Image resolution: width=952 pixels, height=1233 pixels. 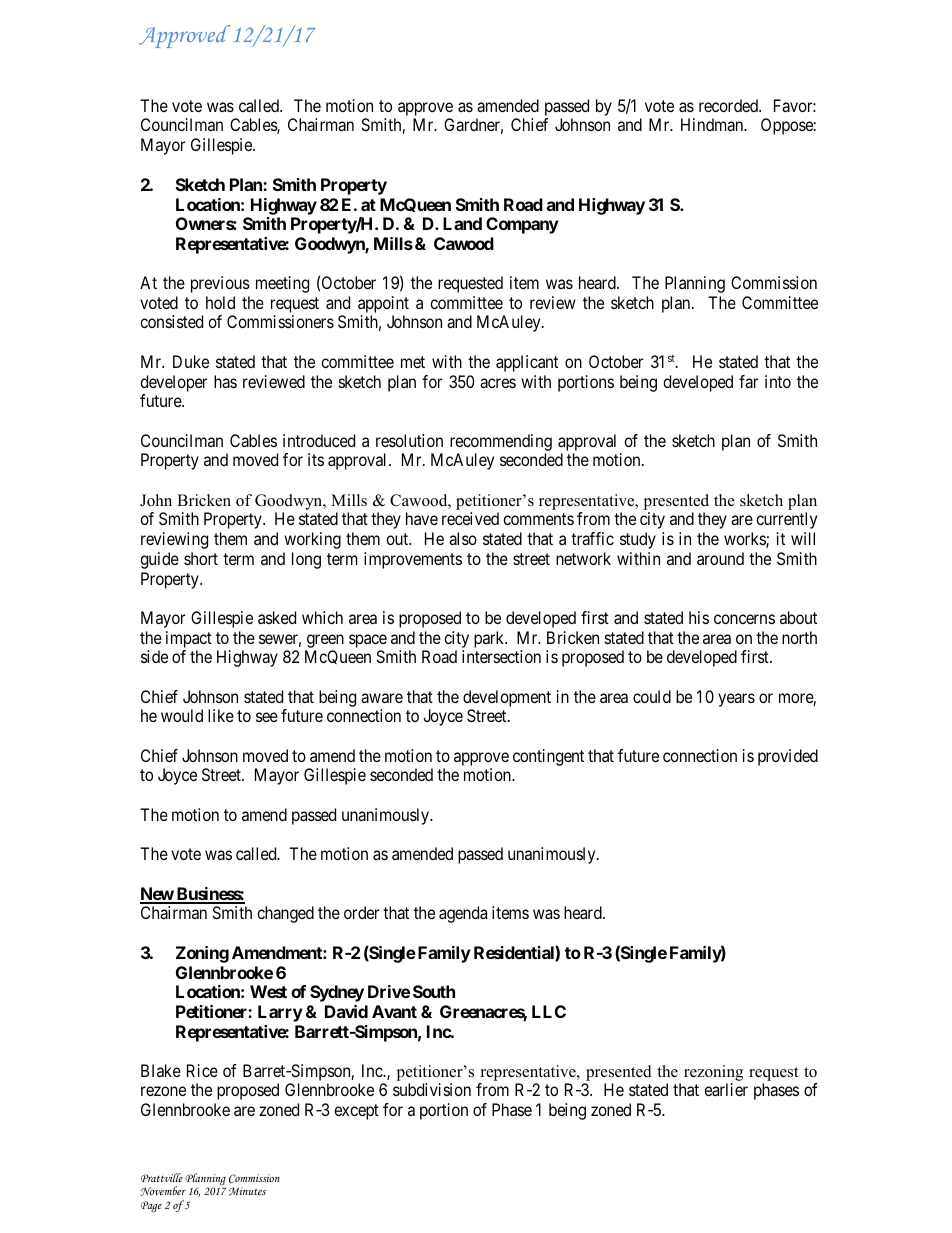 What do you see at coordinates (189, 639) in the page?
I see `impact` at bounding box center [189, 639].
